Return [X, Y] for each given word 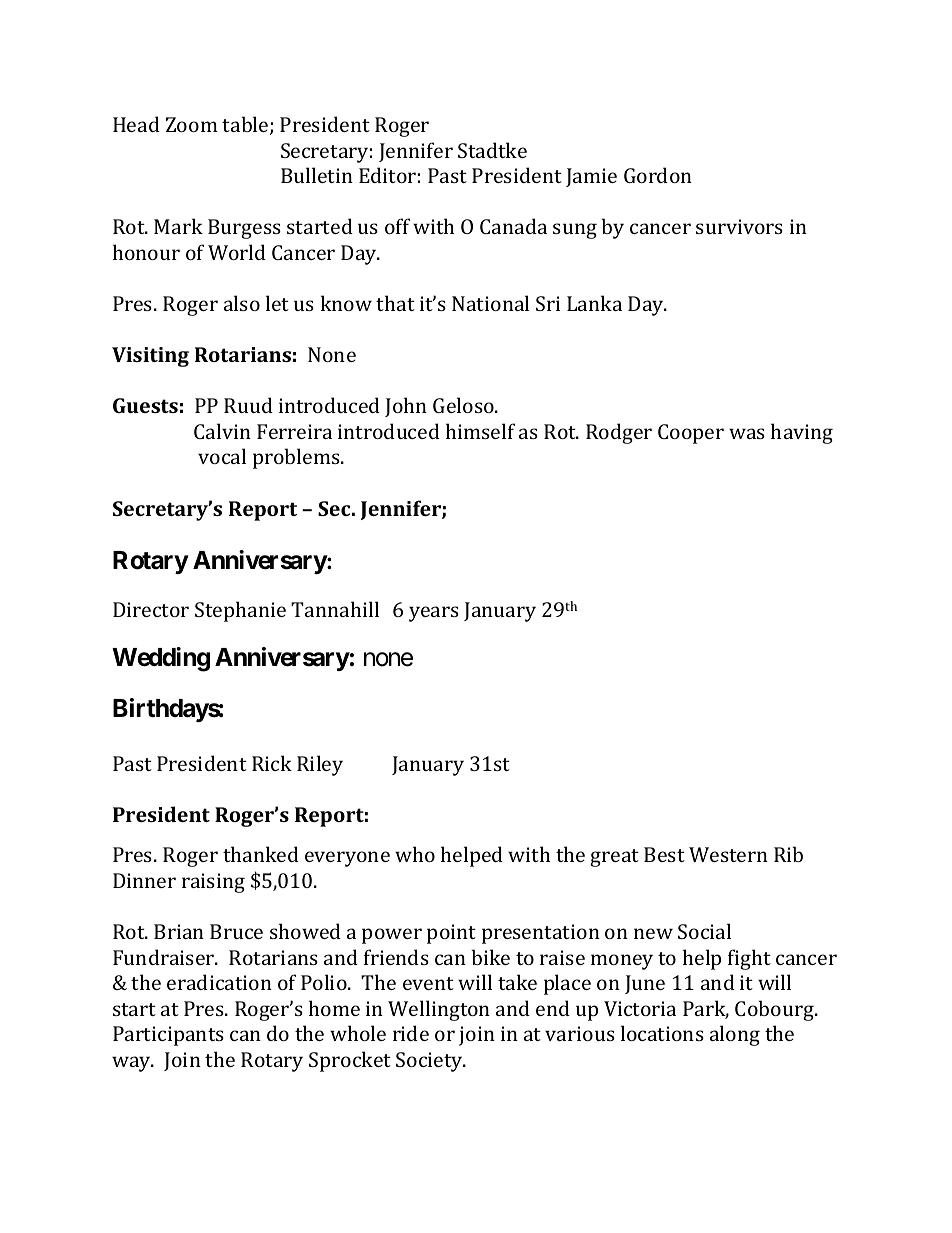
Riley [320, 765]
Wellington [439, 1010]
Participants [168, 1036]
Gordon [658, 175]
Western [728, 854]
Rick [272, 763]
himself [480, 431]
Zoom [192, 124]
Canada [513, 226]
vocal [222, 456]
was [747, 433]
